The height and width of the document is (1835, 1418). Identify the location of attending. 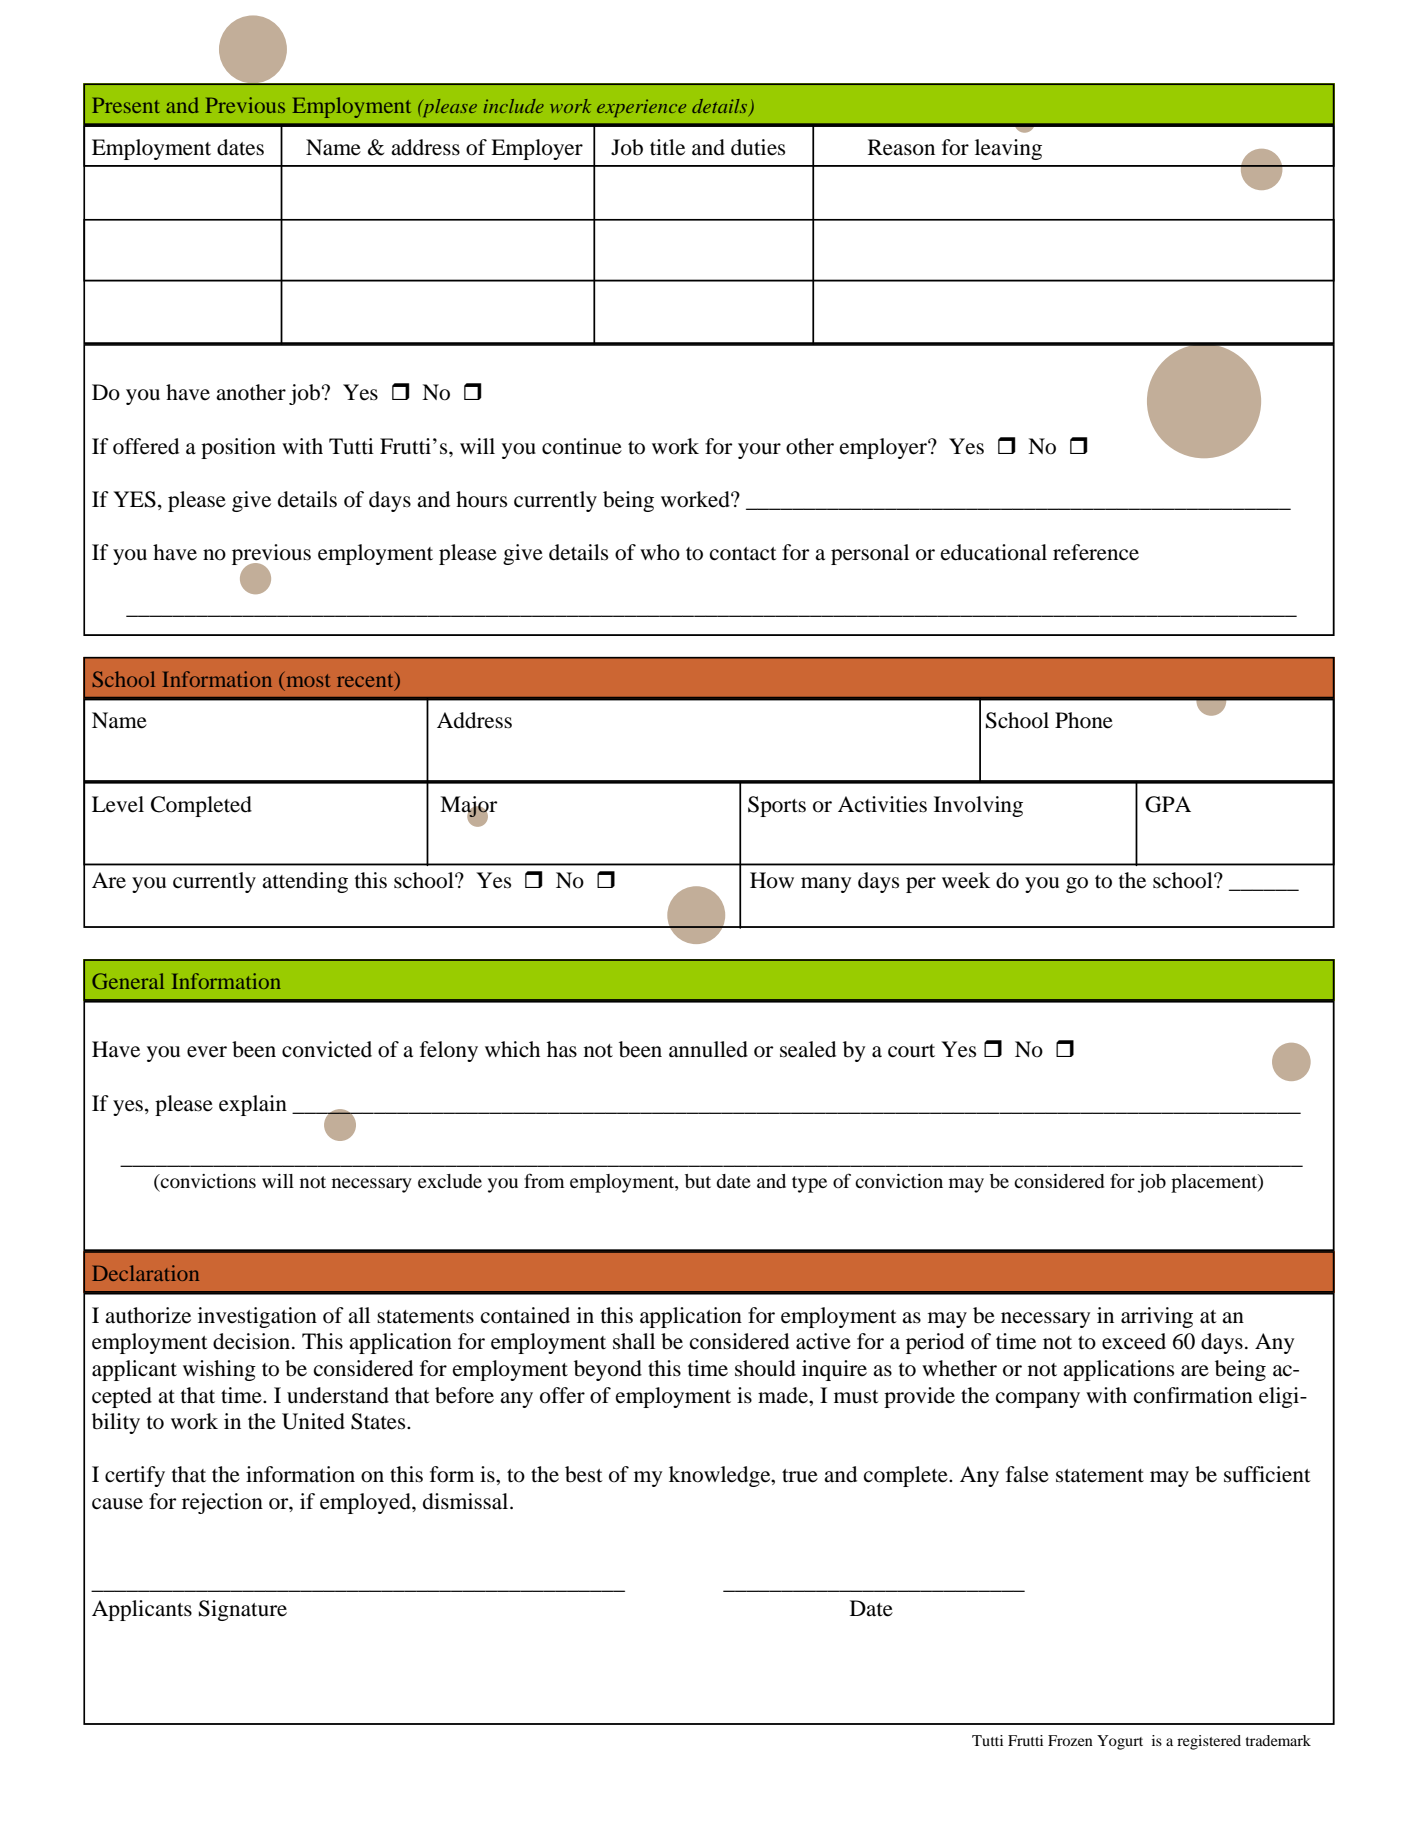
(305, 882).
